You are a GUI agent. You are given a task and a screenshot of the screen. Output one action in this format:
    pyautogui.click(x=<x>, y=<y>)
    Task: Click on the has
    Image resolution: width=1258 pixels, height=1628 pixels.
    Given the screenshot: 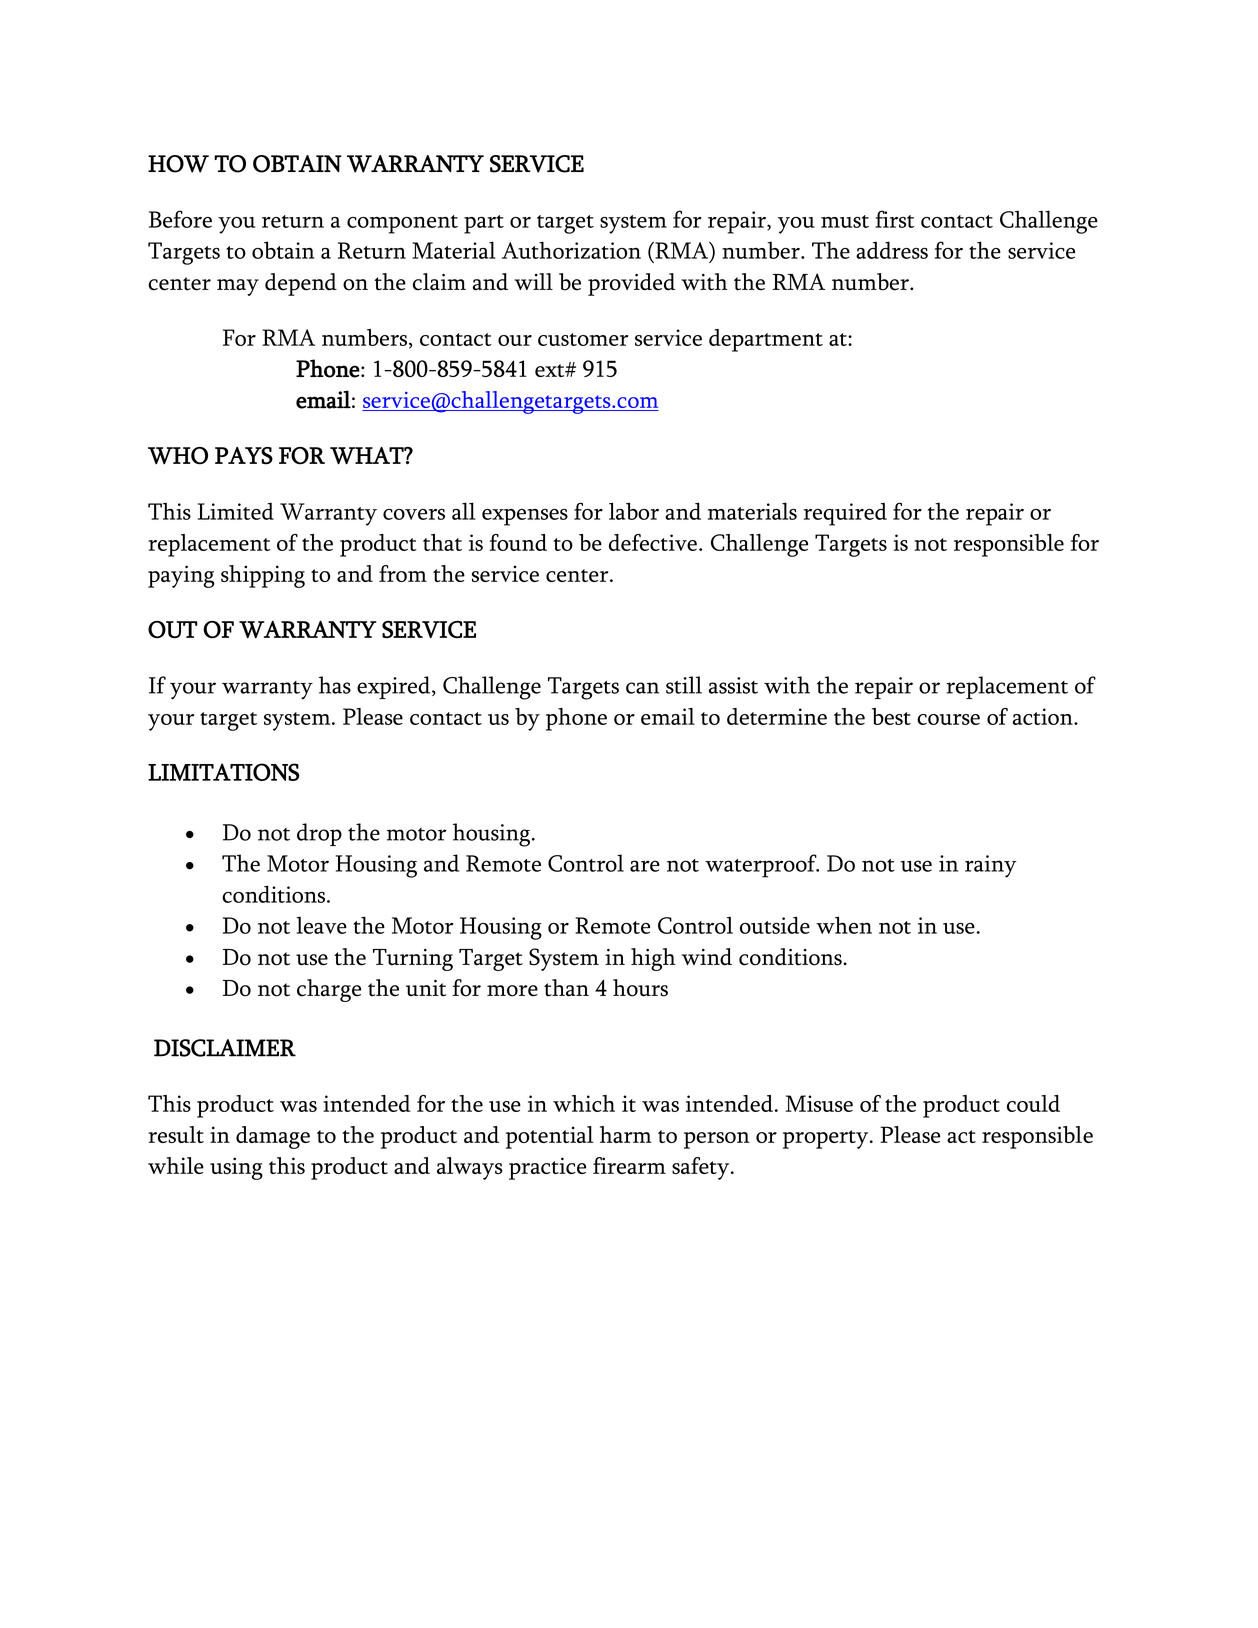 What is the action you would take?
    pyautogui.click(x=335, y=685)
